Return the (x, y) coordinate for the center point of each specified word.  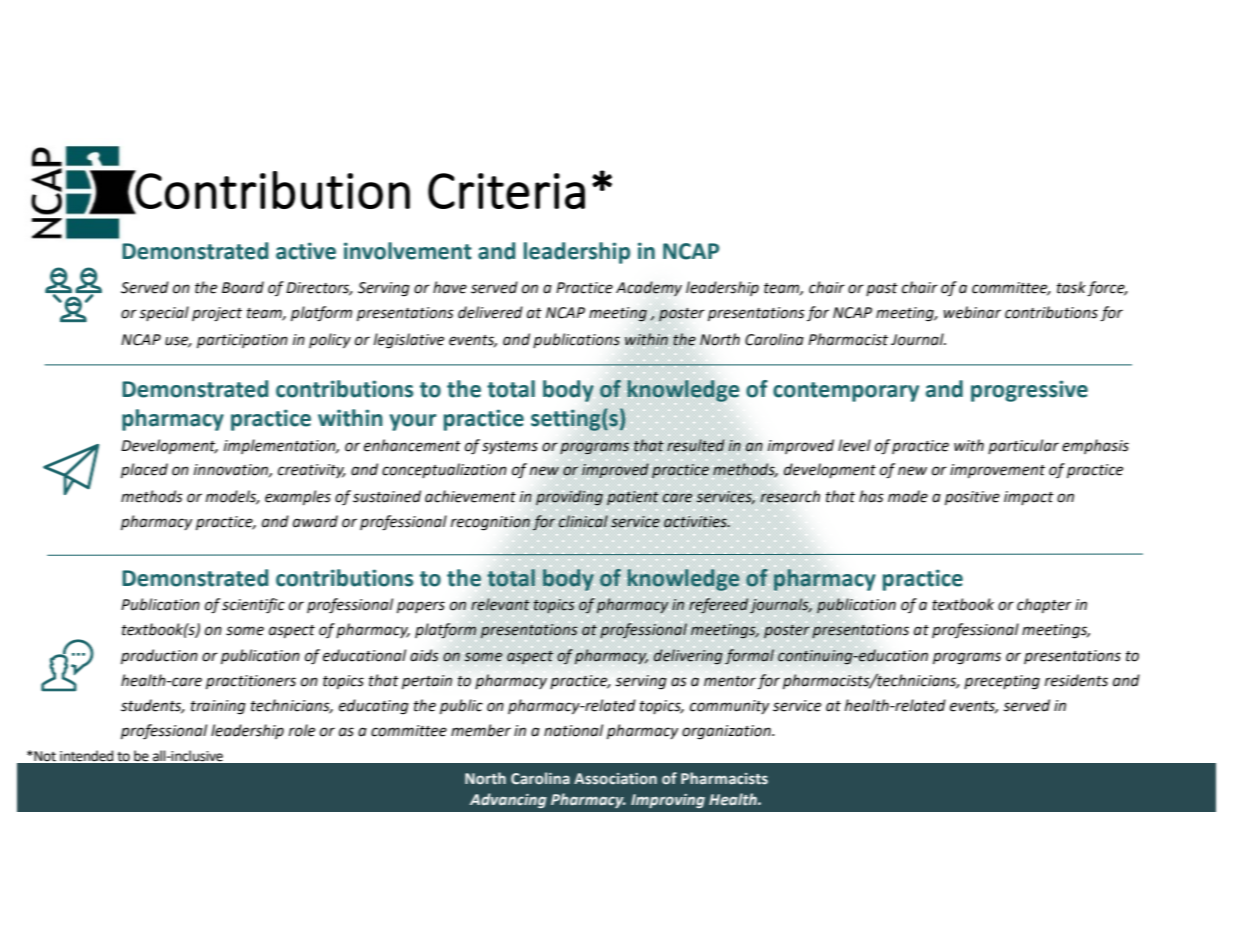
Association (615, 779)
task (1071, 287)
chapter (1044, 605)
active (306, 251)
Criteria (506, 191)
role (302, 730)
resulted (696, 445)
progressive (1029, 391)
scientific (253, 606)
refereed (718, 605)
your (412, 422)
